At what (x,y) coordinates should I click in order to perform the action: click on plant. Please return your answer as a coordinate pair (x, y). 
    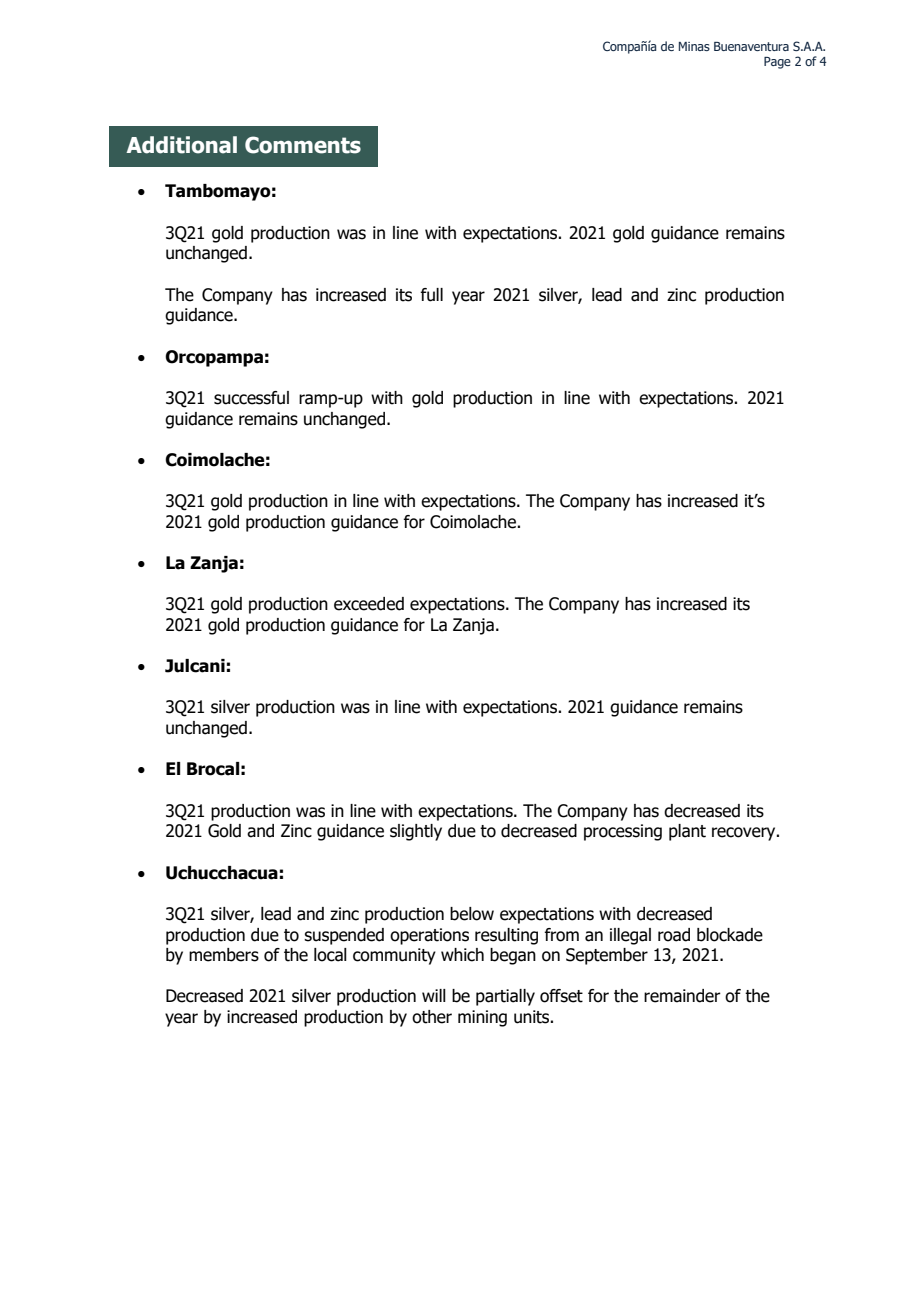
    Looking at the image, I should click on (687, 832).
